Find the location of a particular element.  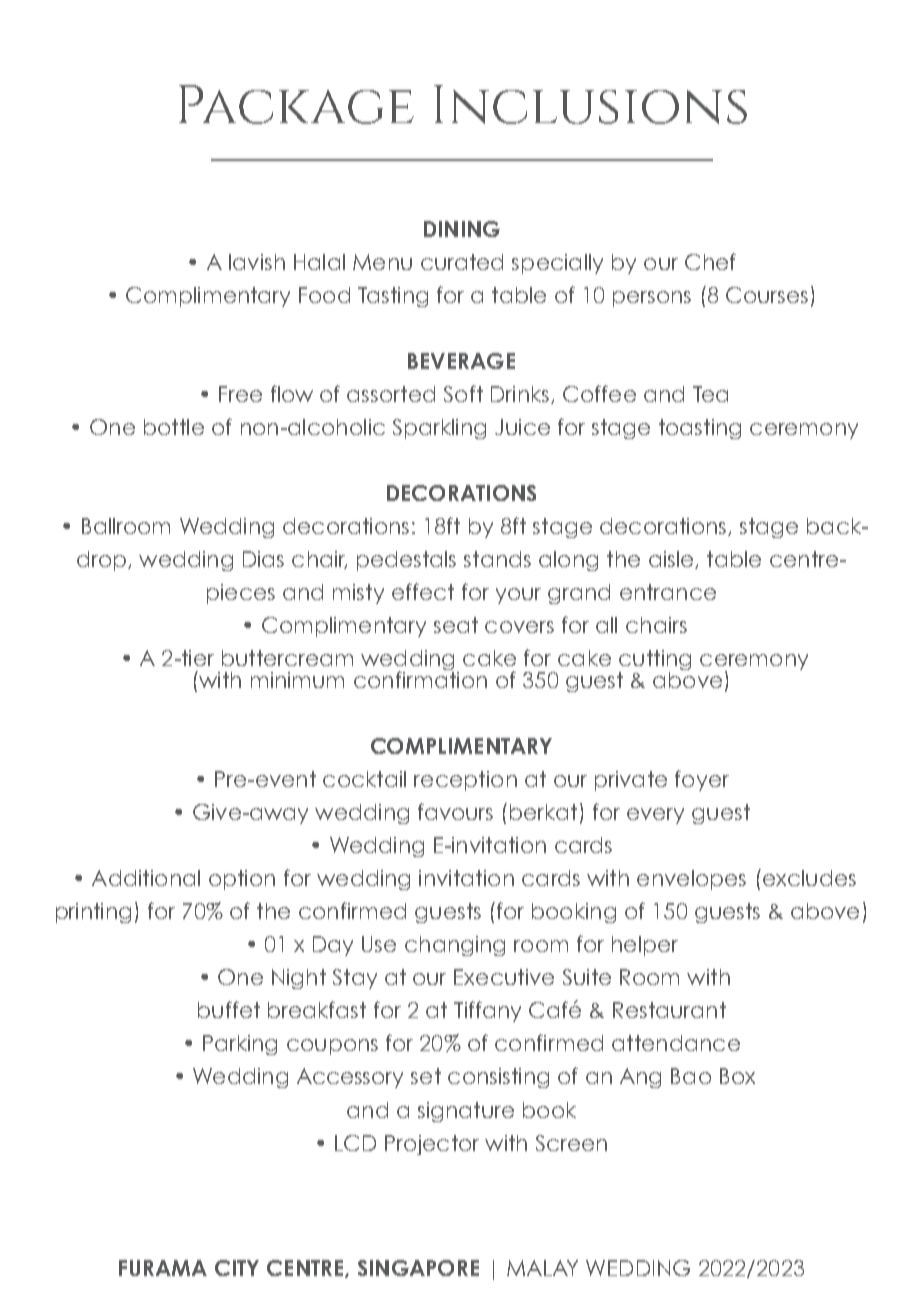

SINGAPORE is located at coordinates (418, 1268).
